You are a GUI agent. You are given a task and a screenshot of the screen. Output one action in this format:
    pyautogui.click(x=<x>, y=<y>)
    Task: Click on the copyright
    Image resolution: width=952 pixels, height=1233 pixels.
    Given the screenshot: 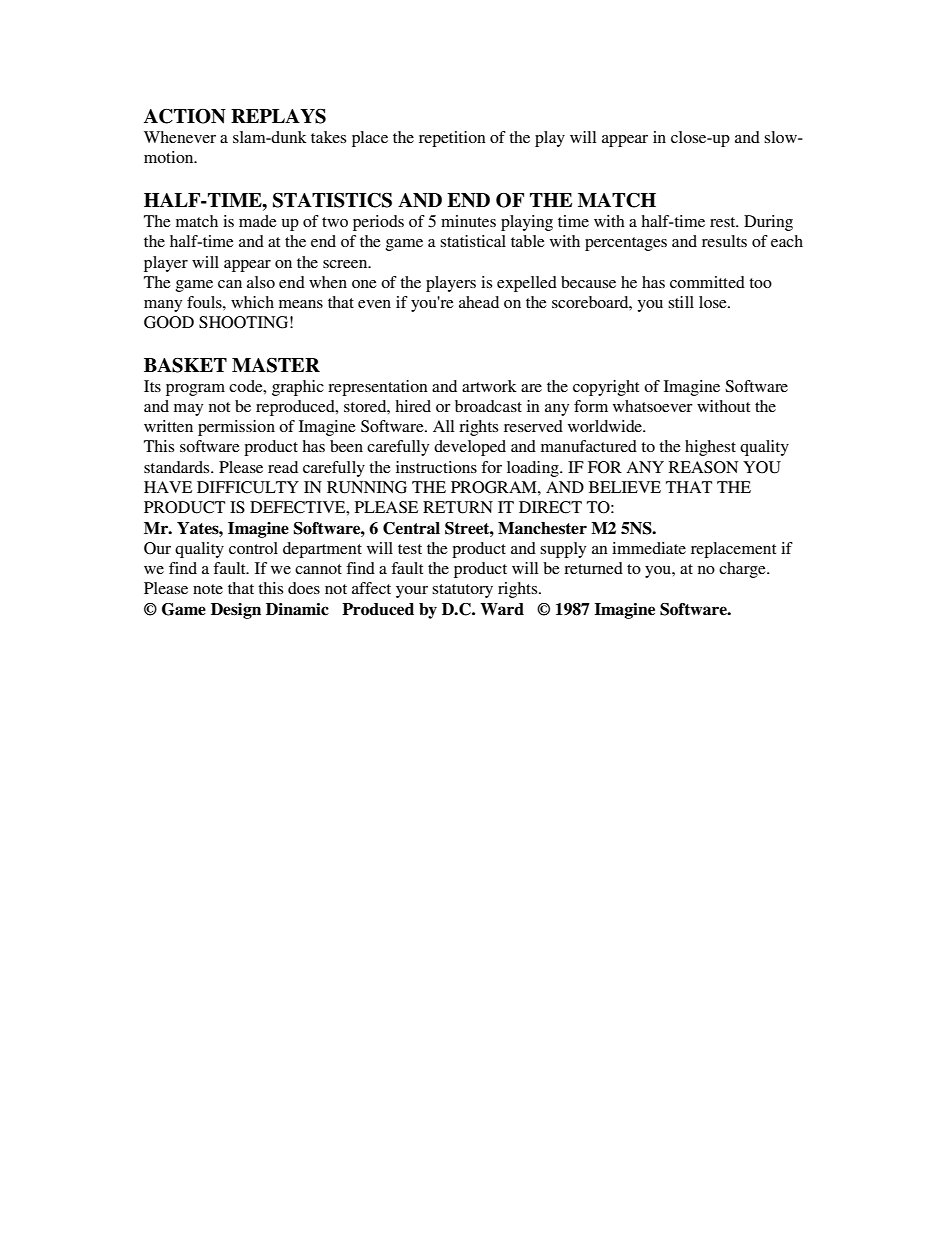 What is the action you would take?
    pyautogui.click(x=606, y=388)
